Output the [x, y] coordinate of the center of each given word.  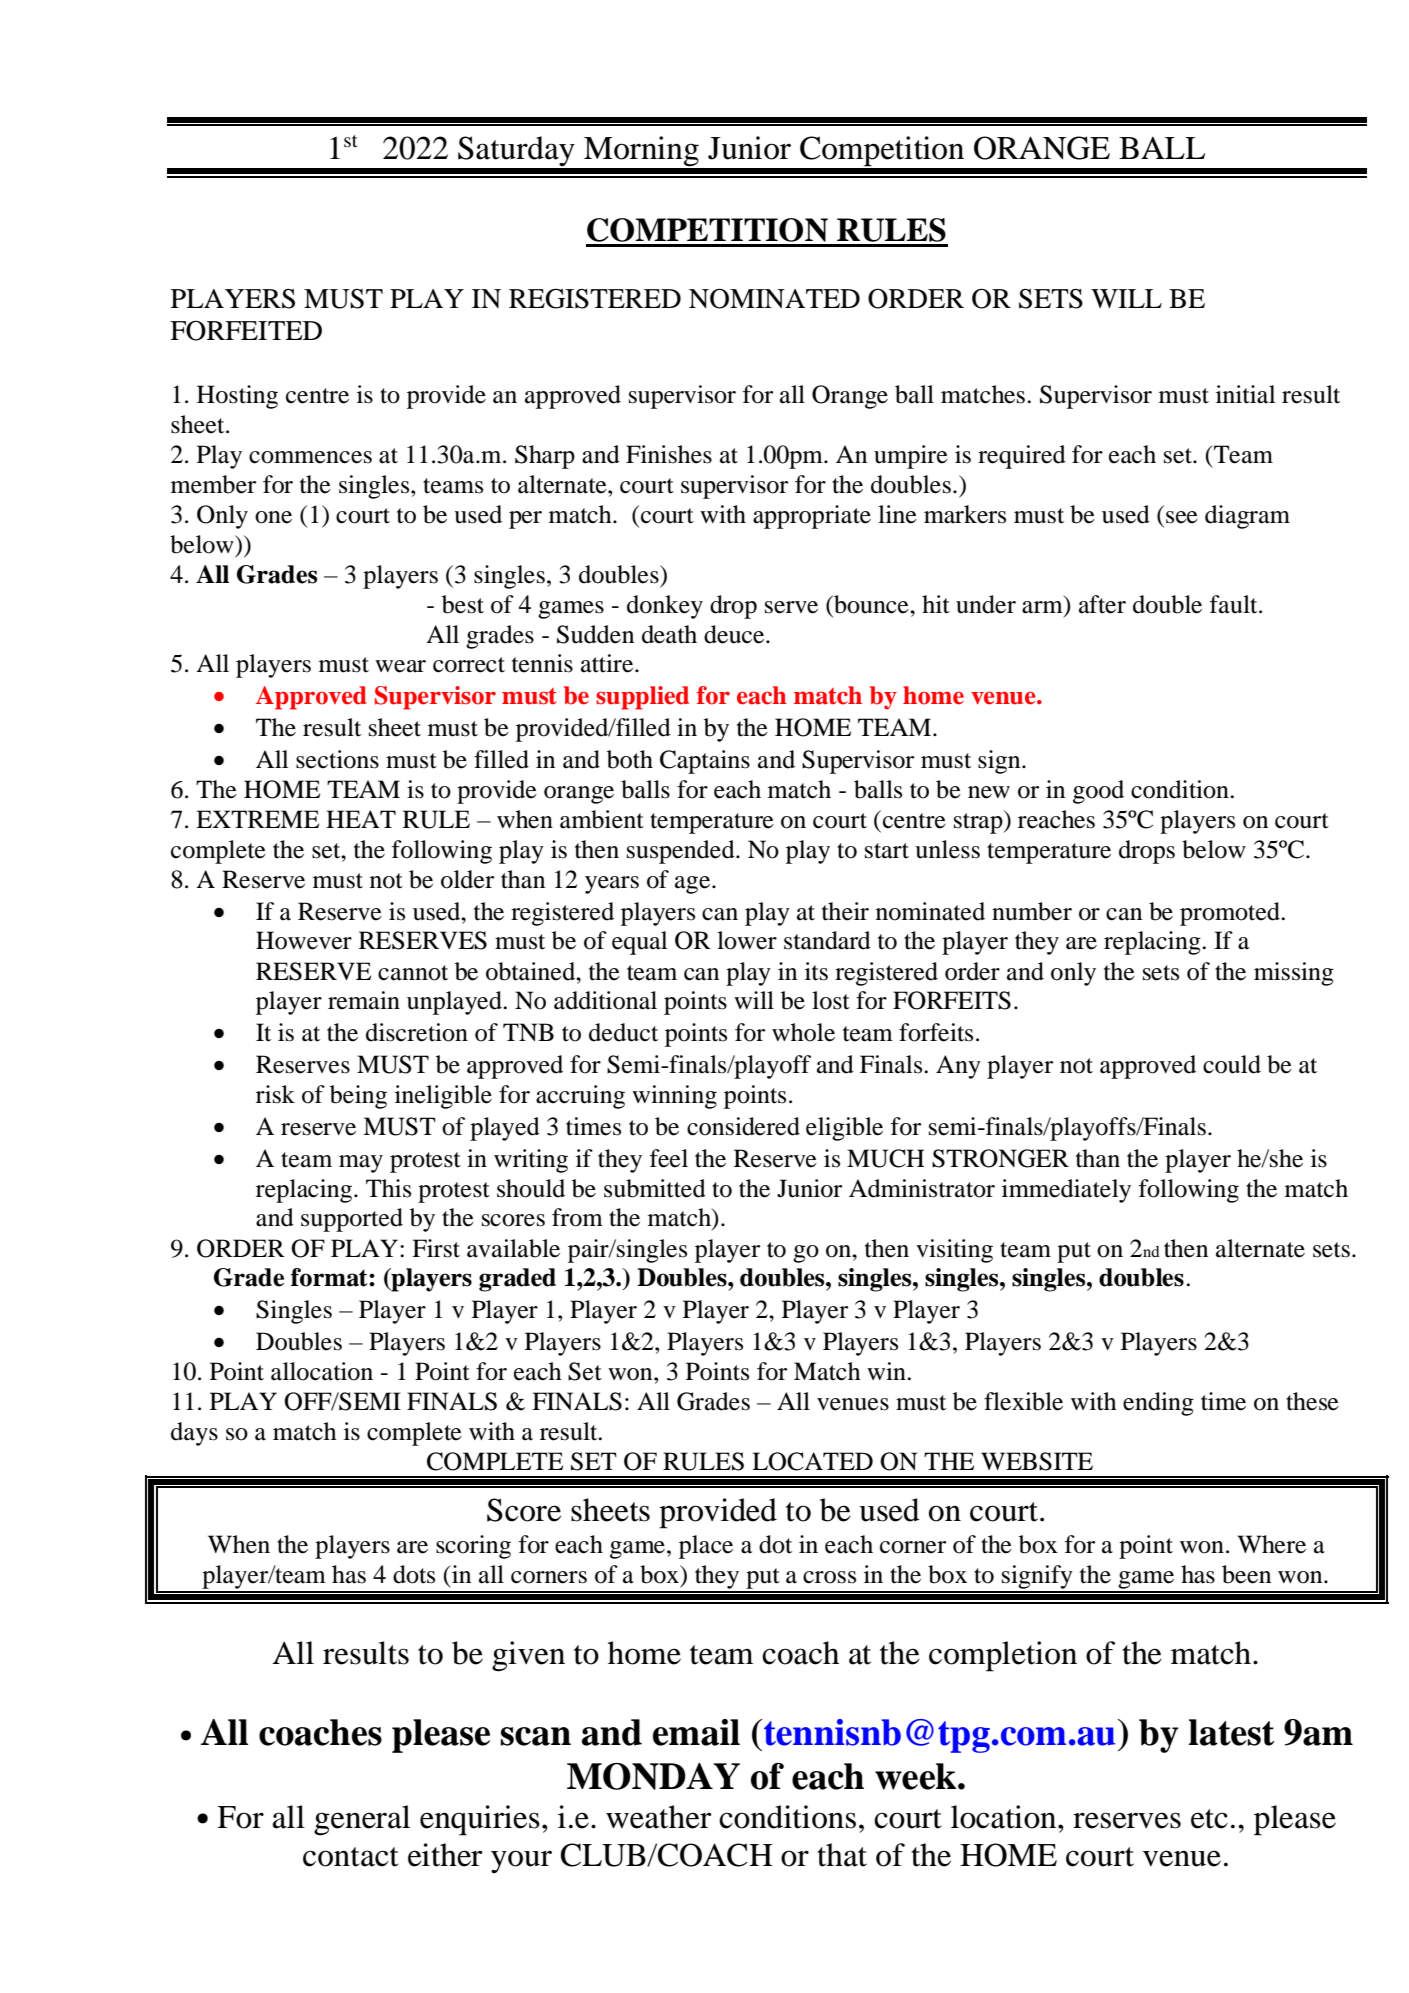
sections [337, 759]
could [1232, 1064]
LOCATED [812, 1461]
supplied [642, 698]
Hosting [237, 397]
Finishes [669, 454]
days [194, 1434]
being [358, 1097]
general [362, 1820]
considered [743, 1126]
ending [1158, 1404]
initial [1245, 394]
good [1098, 792]
